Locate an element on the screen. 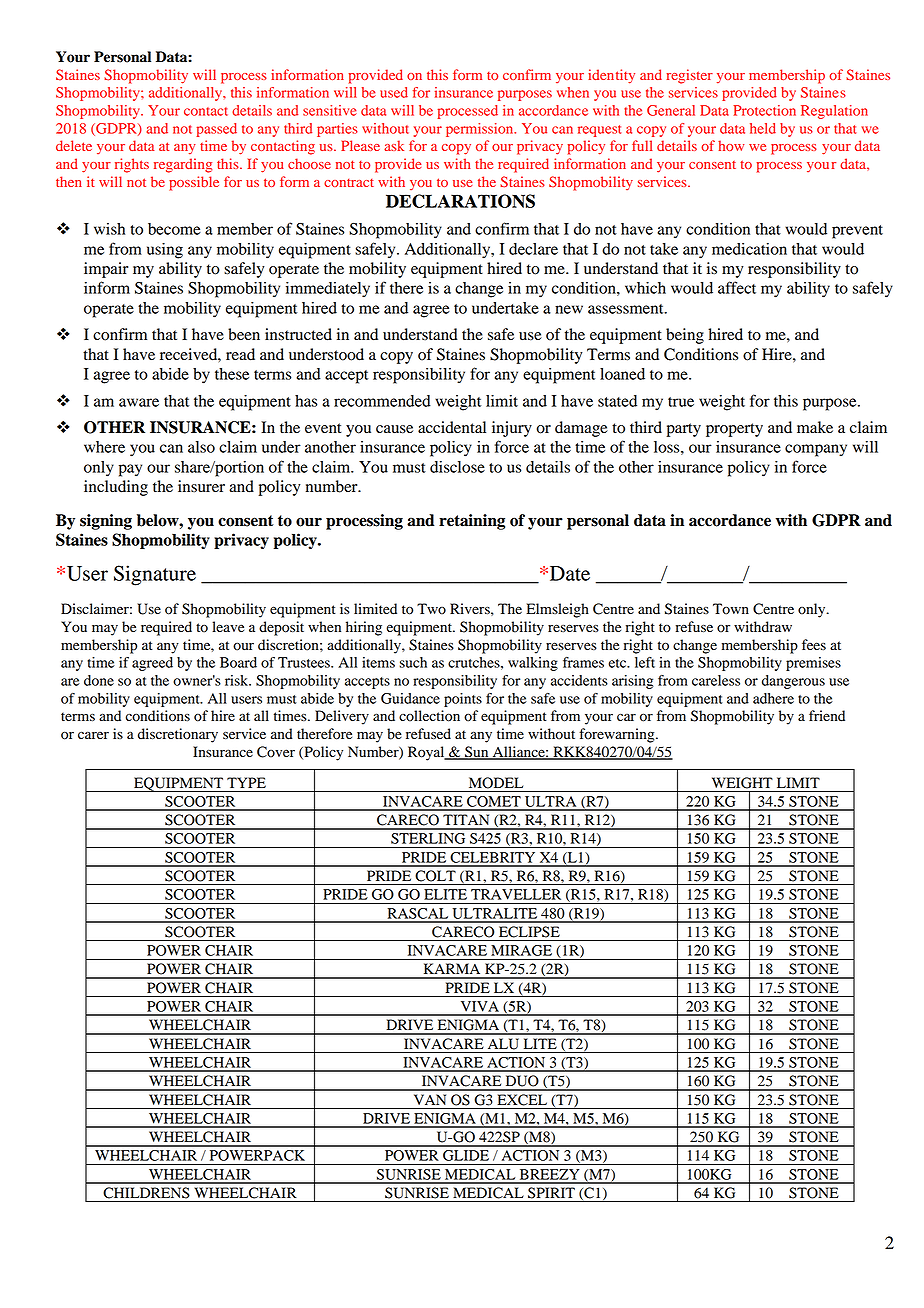  TYPE is located at coordinates (246, 782).
